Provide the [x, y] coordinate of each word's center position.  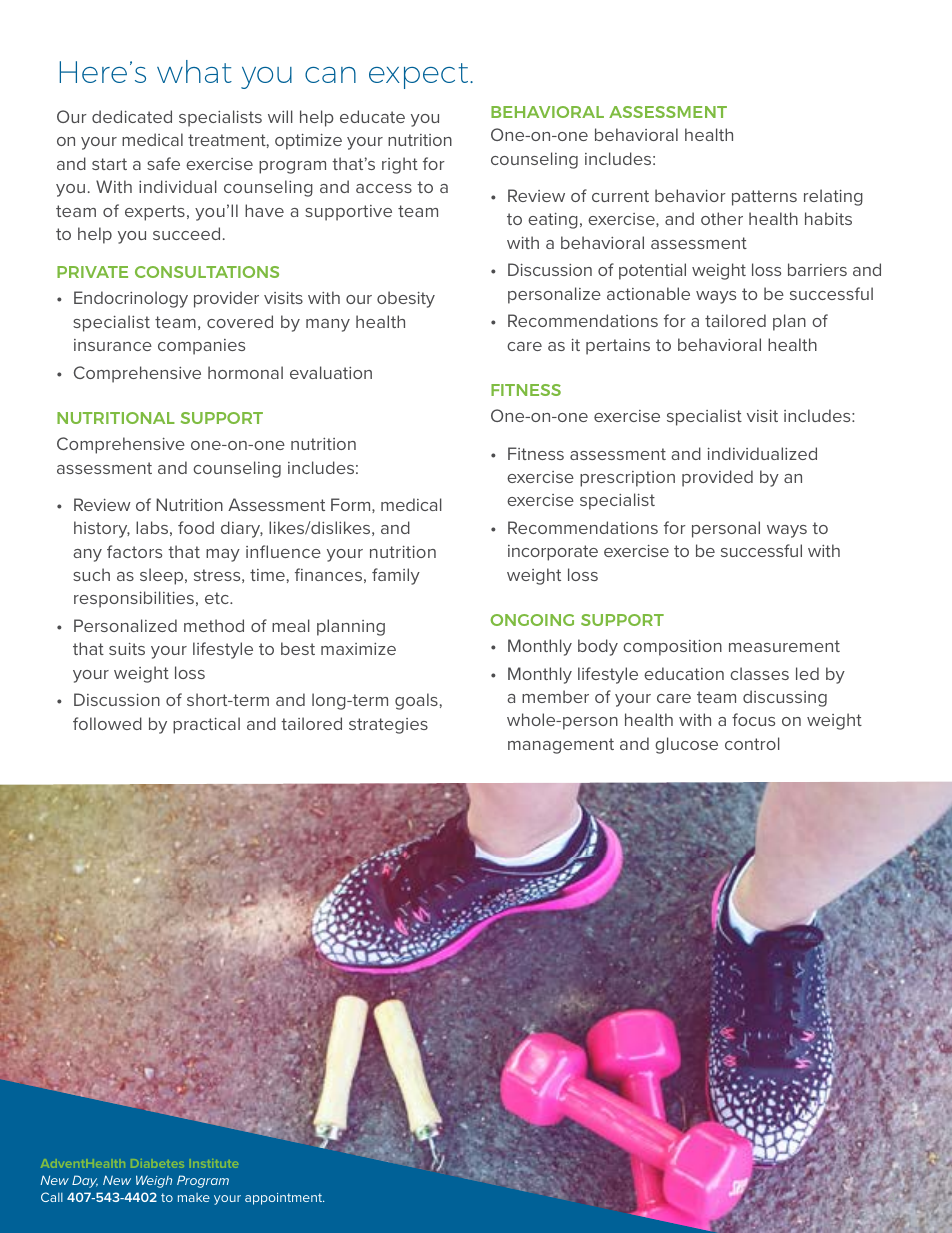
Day [85, 1181]
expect [420, 76]
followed [107, 723]
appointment [284, 1199]
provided [717, 478]
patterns [764, 198]
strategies [388, 726]
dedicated [132, 116]
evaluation [331, 372]
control [752, 743]
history [102, 529]
